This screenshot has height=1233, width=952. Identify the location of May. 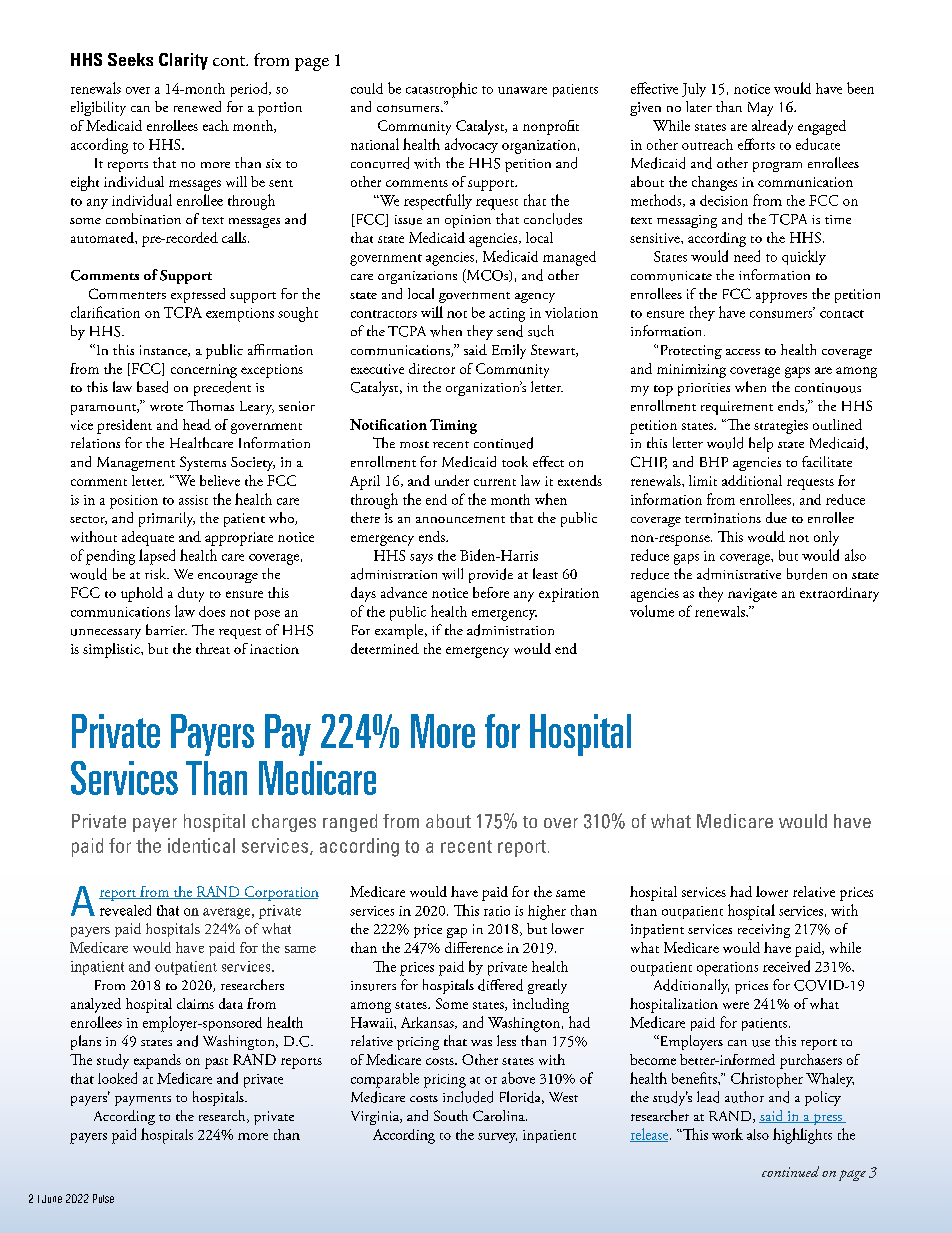
(760, 109).
